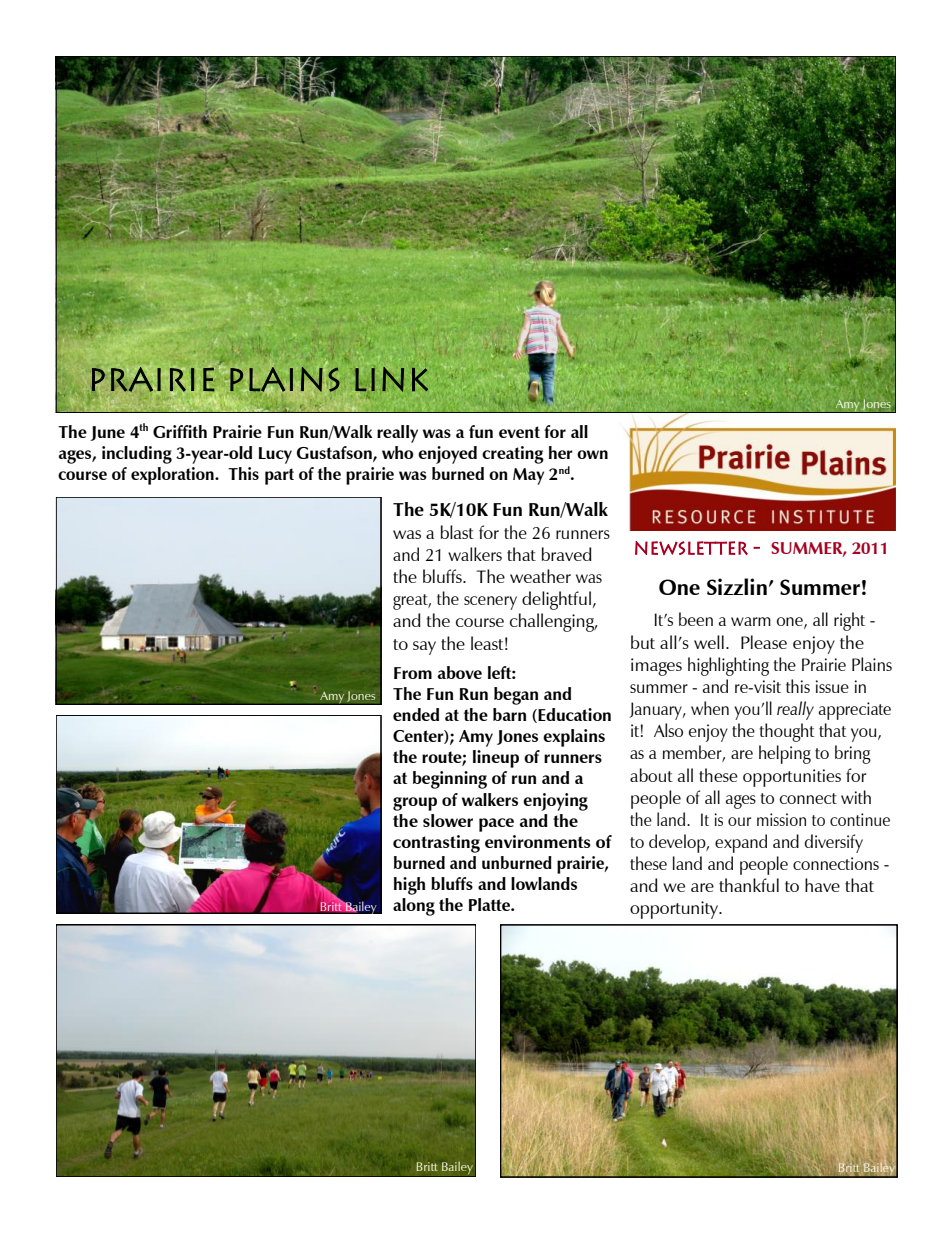 The image size is (952, 1233). What do you see at coordinates (180, 431) in the screenshot?
I see `Griffith` at bounding box center [180, 431].
